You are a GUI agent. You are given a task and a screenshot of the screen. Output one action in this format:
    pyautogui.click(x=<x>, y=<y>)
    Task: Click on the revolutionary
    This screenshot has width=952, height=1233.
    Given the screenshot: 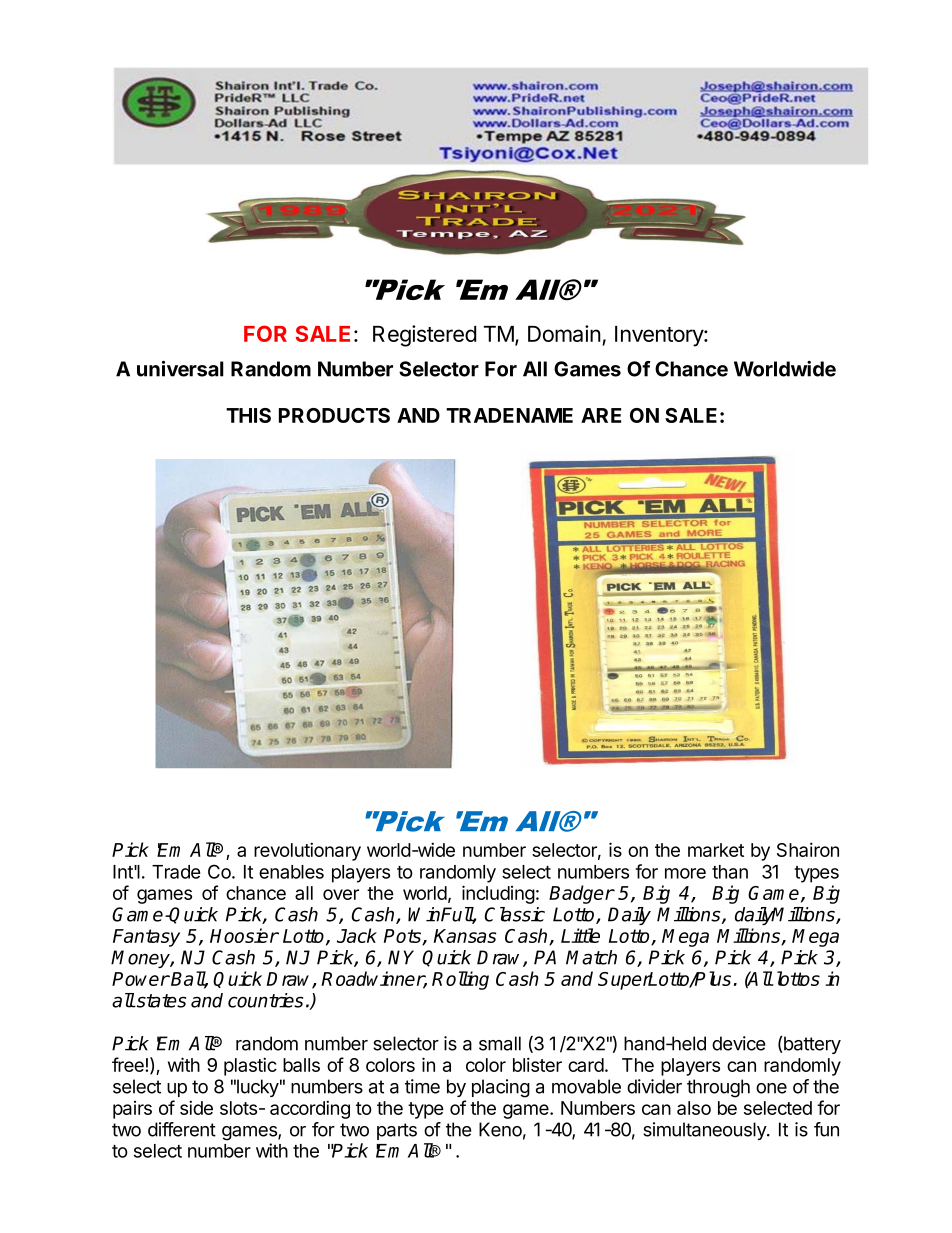 What is the action you would take?
    pyautogui.click(x=307, y=851)
